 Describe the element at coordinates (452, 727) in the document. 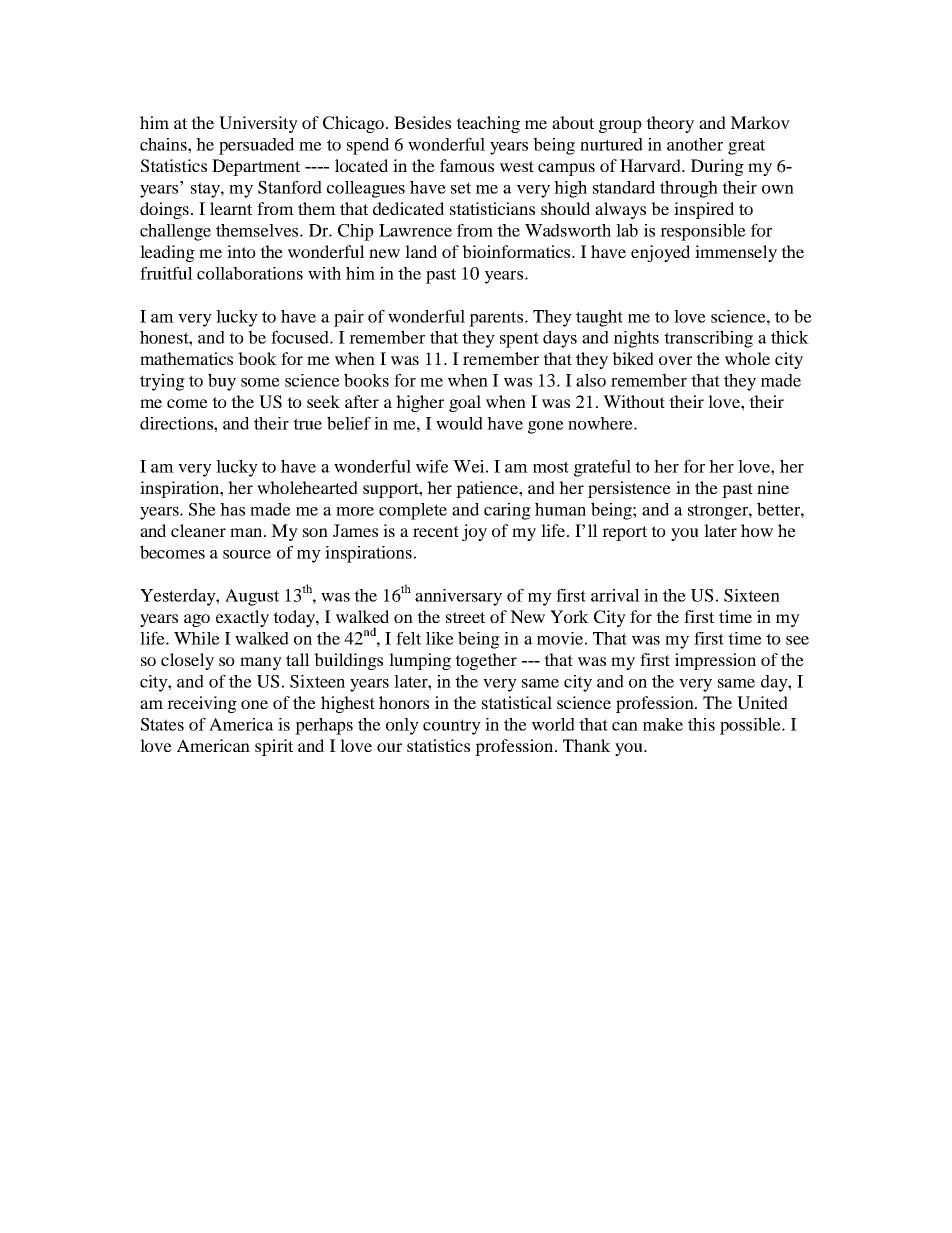

I see `country` at that location.
